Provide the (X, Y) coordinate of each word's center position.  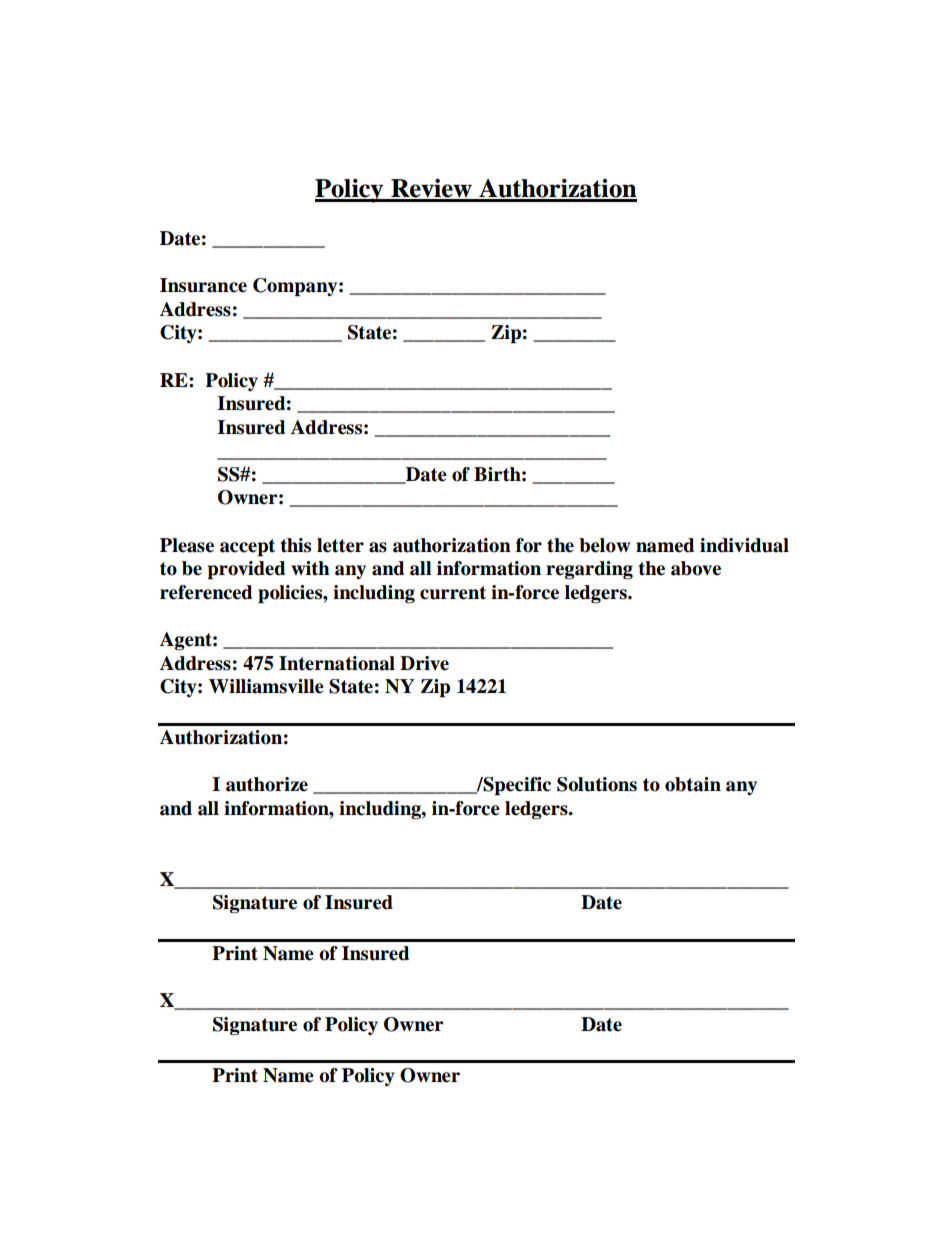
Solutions (597, 784)
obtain (693, 784)
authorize (267, 784)
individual (744, 545)
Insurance (203, 285)
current (453, 593)
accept (247, 548)
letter (340, 545)
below (605, 545)
